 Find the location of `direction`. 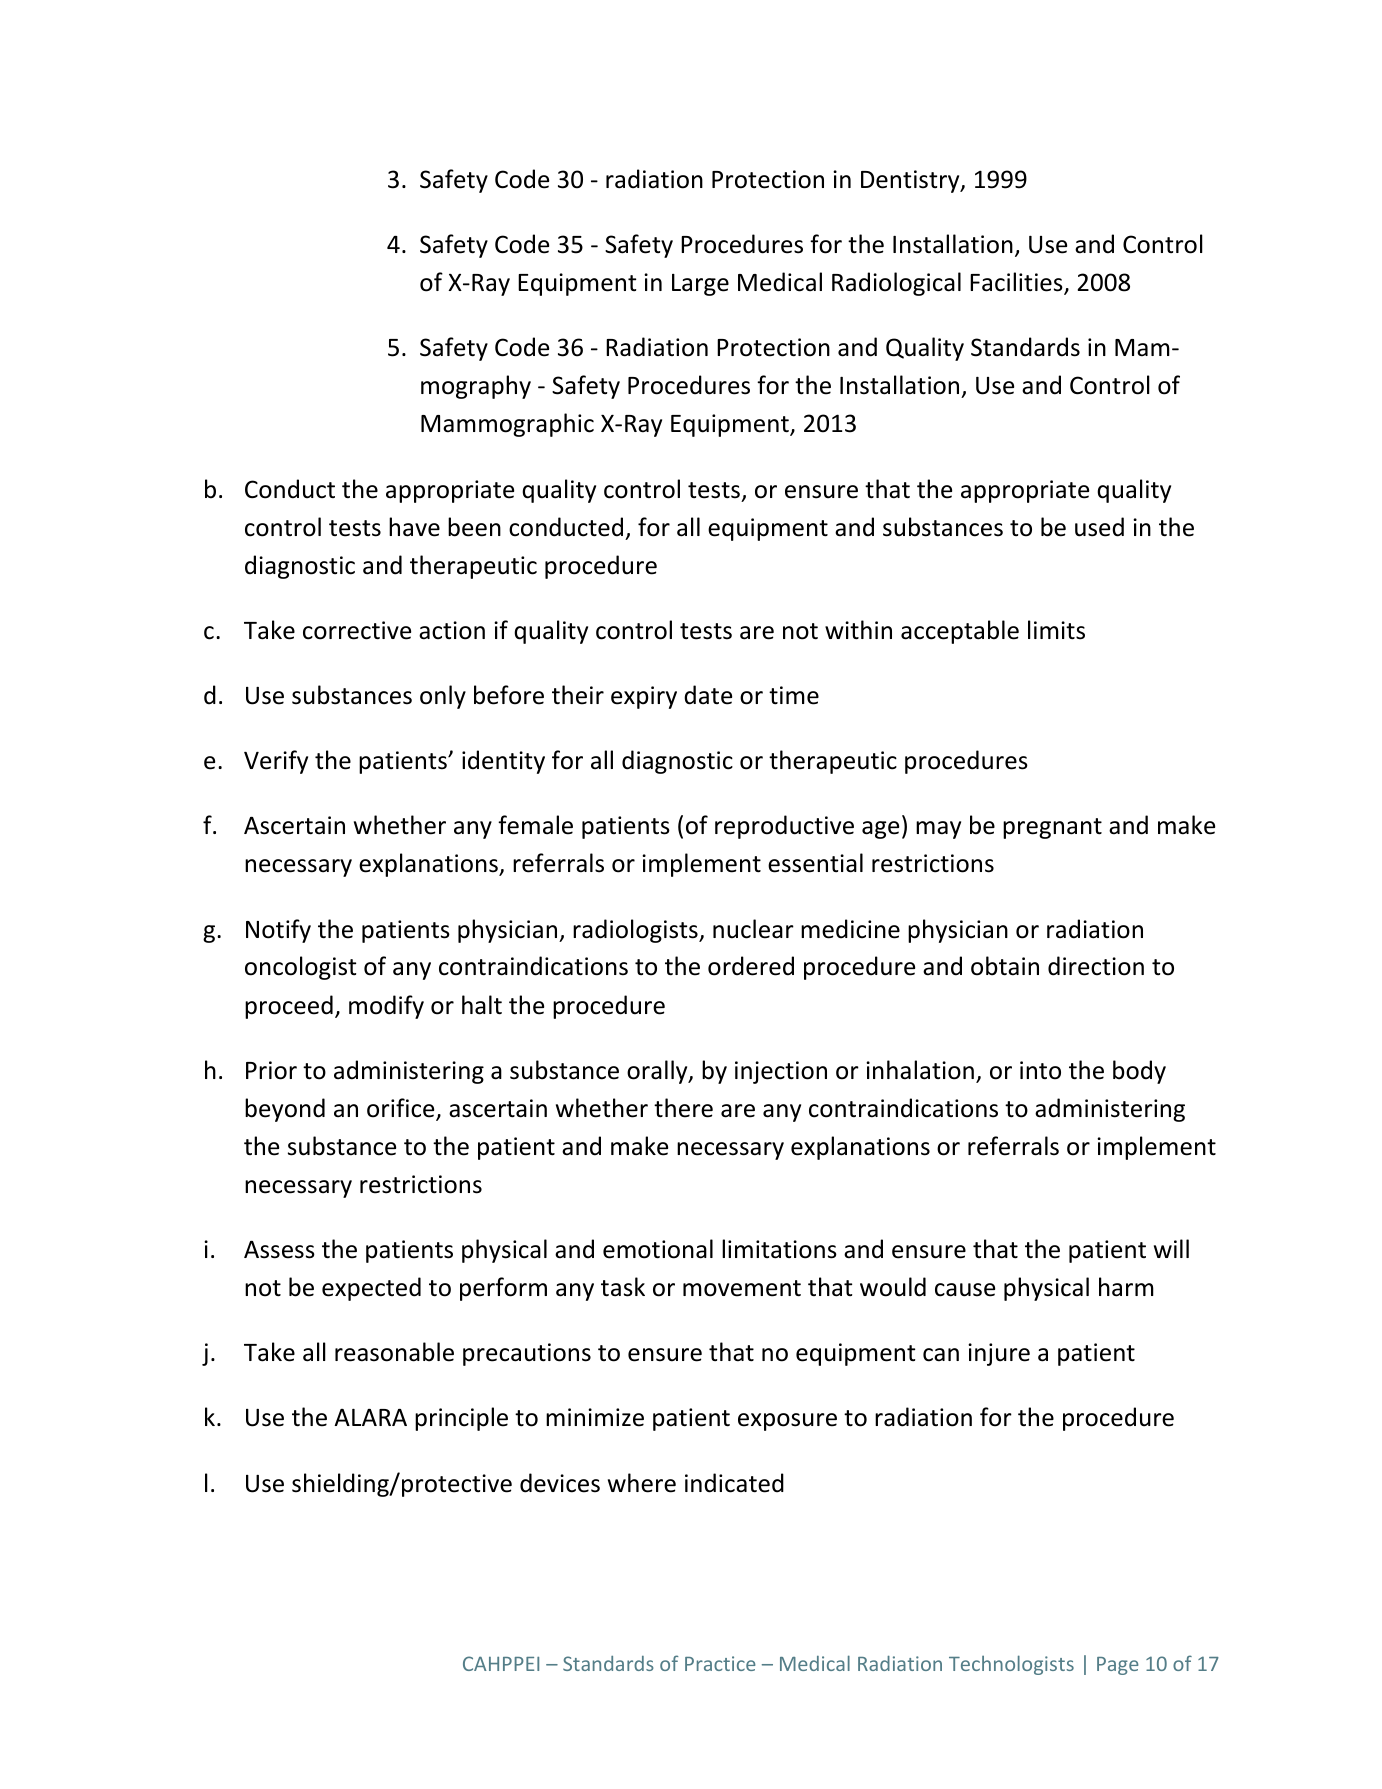

direction is located at coordinates (1096, 966).
